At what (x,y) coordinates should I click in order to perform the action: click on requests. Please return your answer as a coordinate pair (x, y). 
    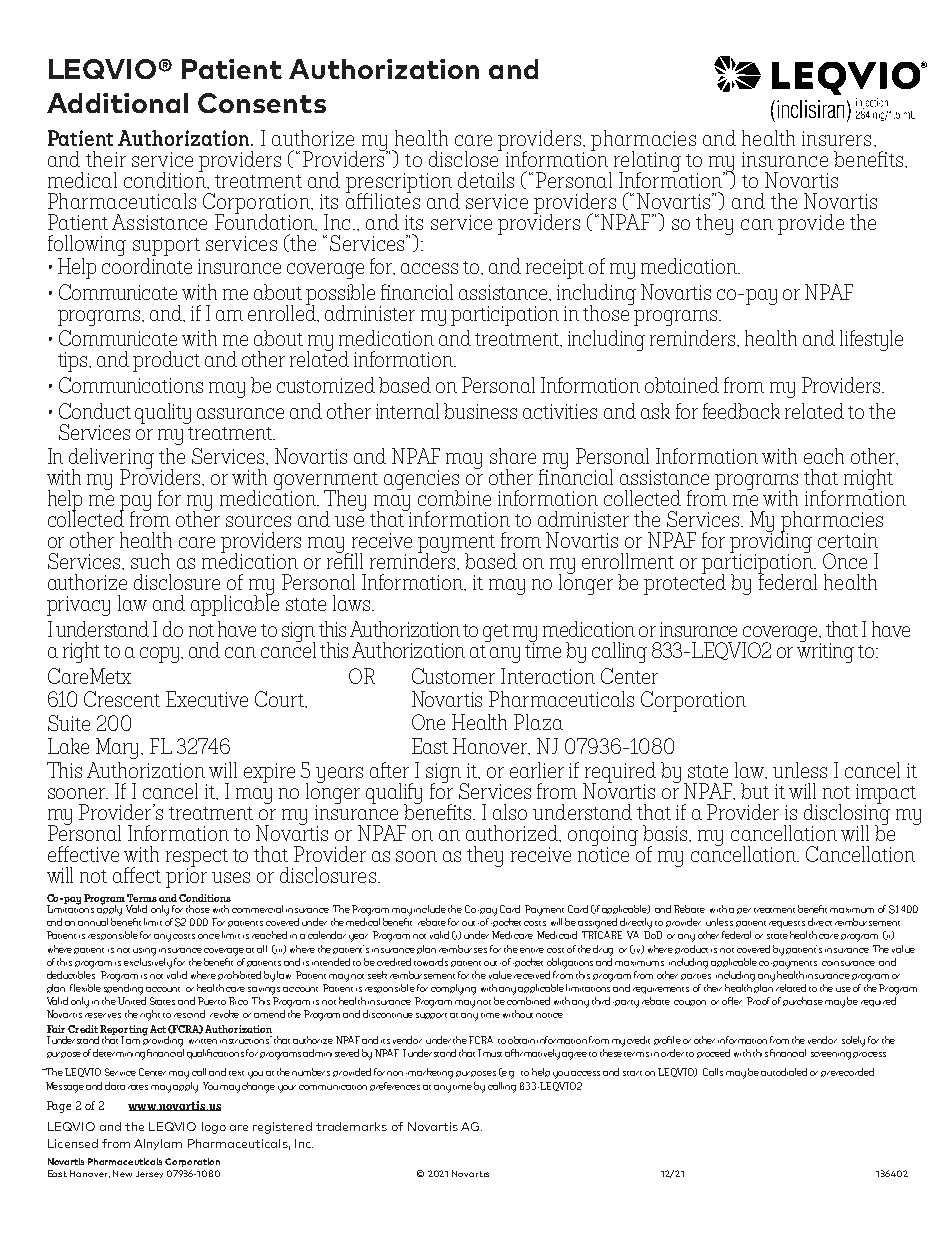
    Looking at the image, I should click on (787, 924).
